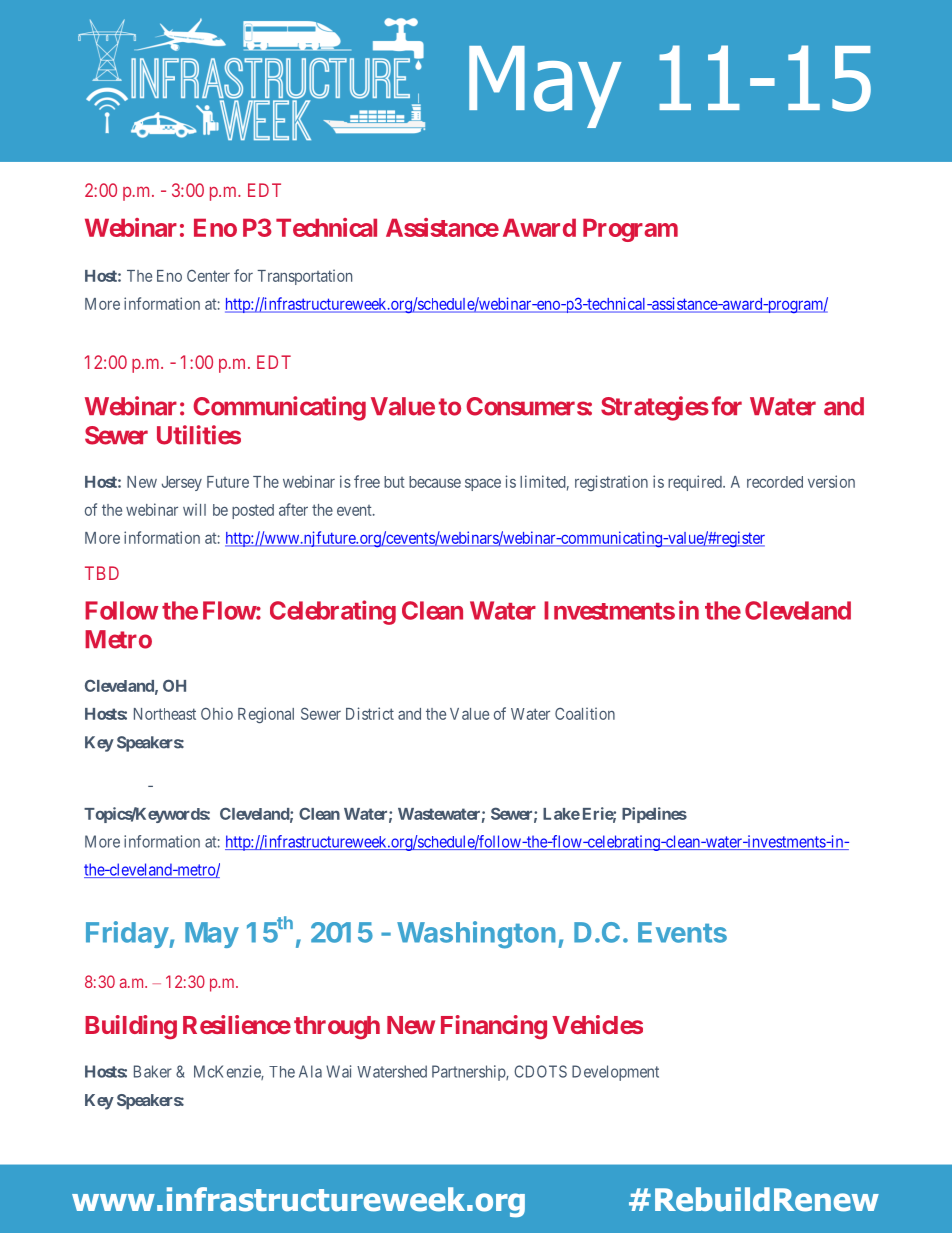 Image resolution: width=952 pixels, height=1233 pixels. What do you see at coordinates (153, 1071) in the screenshot?
I see `Baker` at bounding box center [153, 1071].
